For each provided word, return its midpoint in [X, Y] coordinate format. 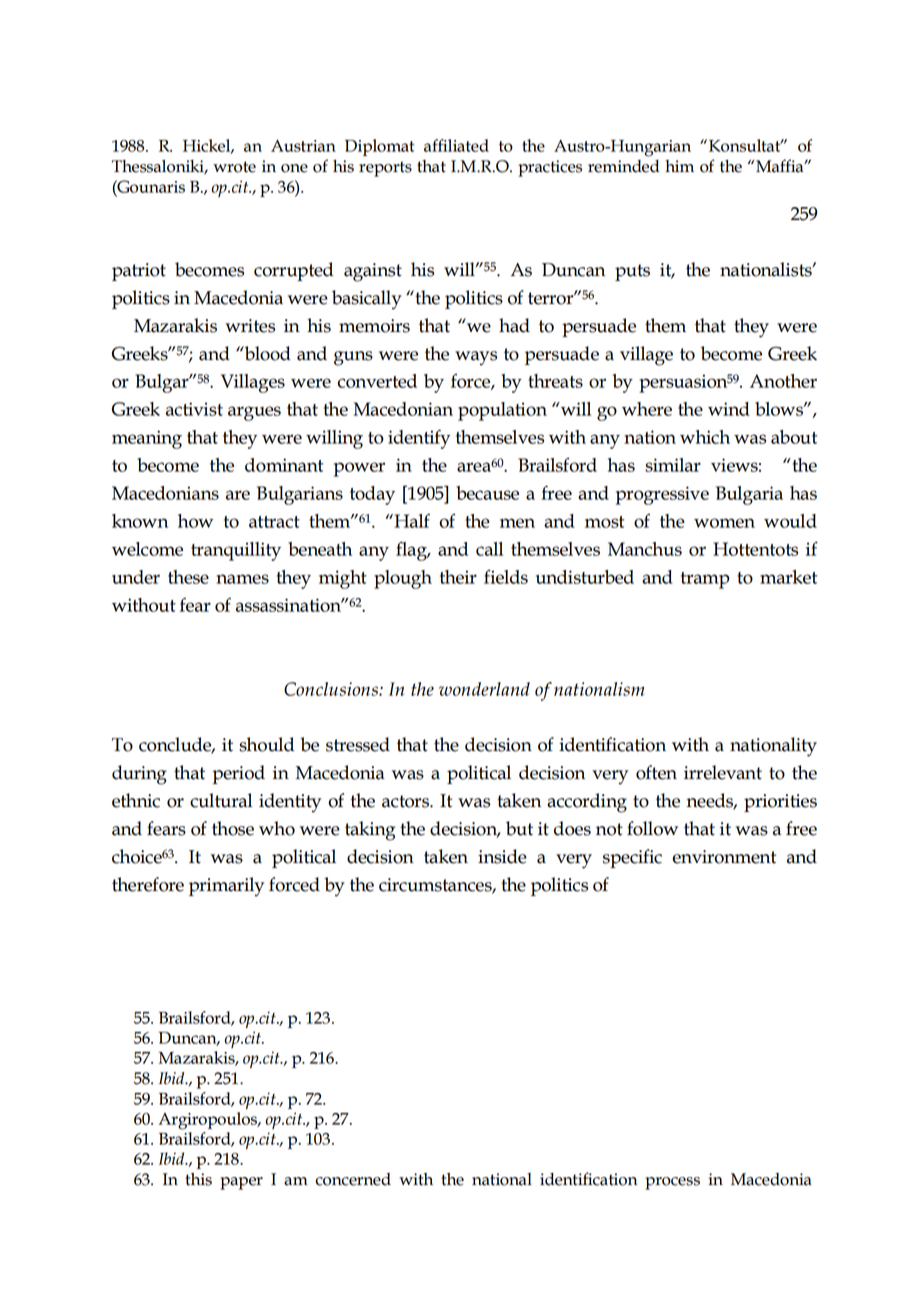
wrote [234, 167]
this [198, 1179]
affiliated [456, 145]
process [672, 1183]
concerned [353, 1179]
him [679, 166]
